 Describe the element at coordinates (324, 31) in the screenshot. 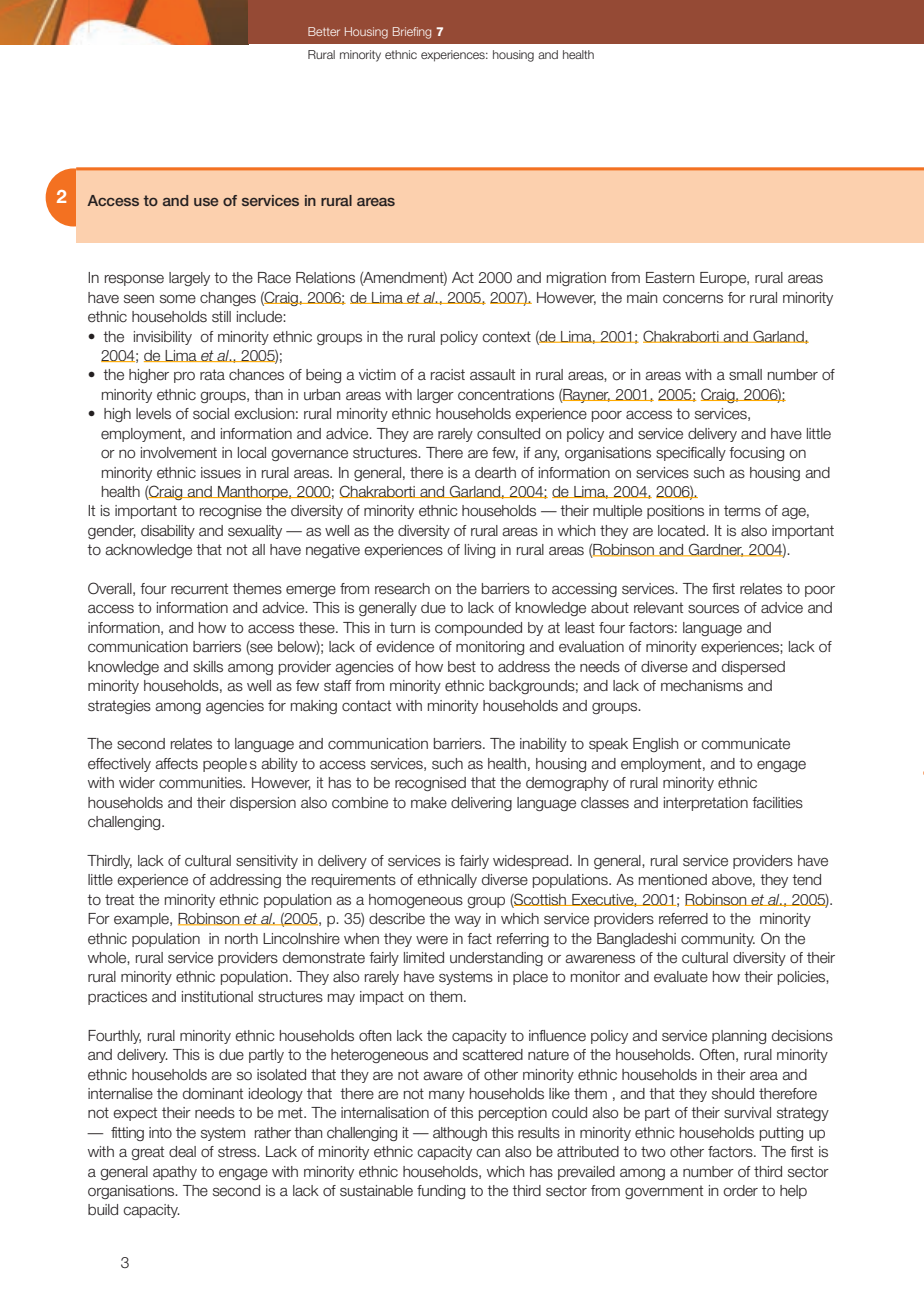

I see `Better` at that location.
